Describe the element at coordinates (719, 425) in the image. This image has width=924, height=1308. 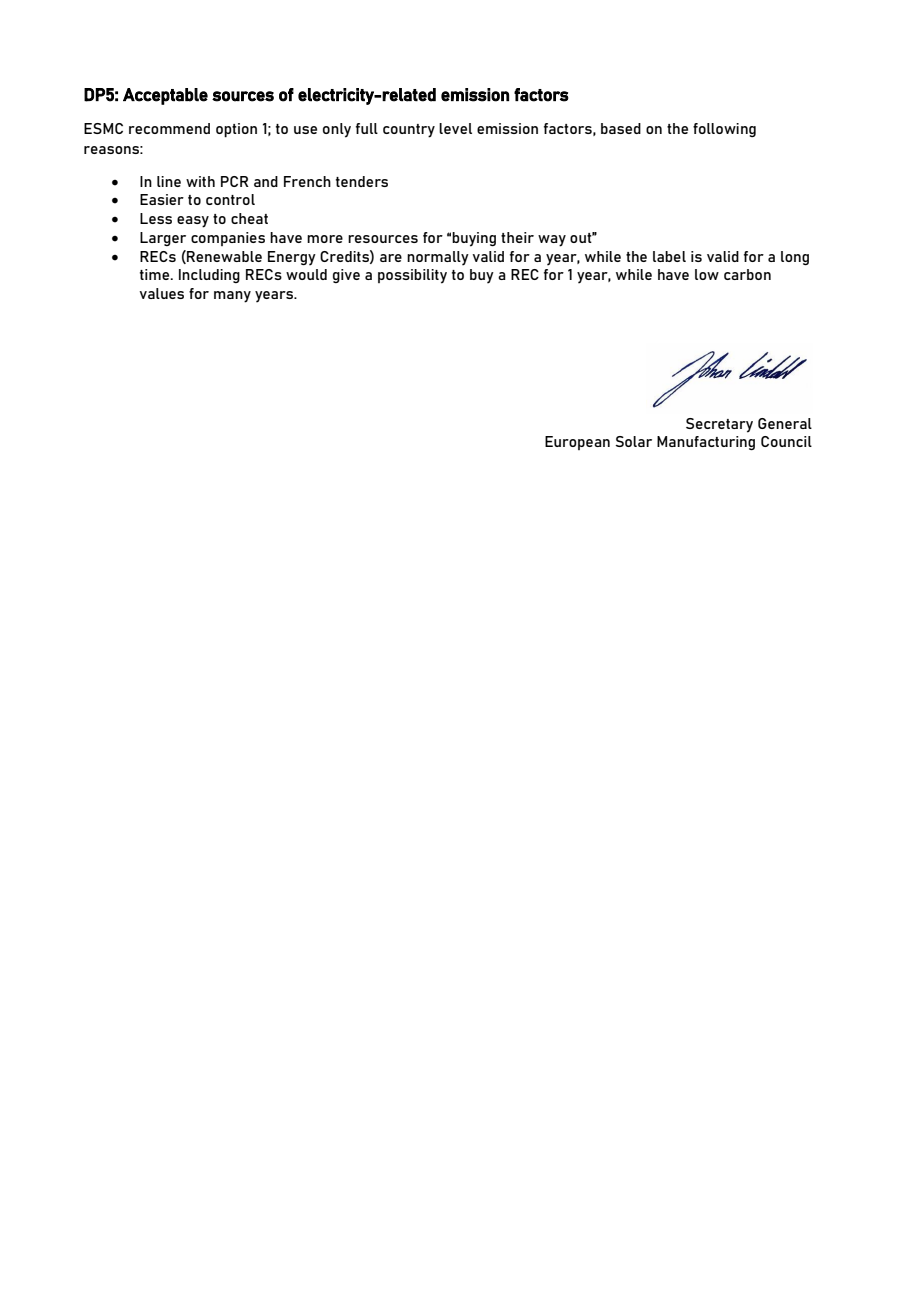
I see `Secretary` at that location.
